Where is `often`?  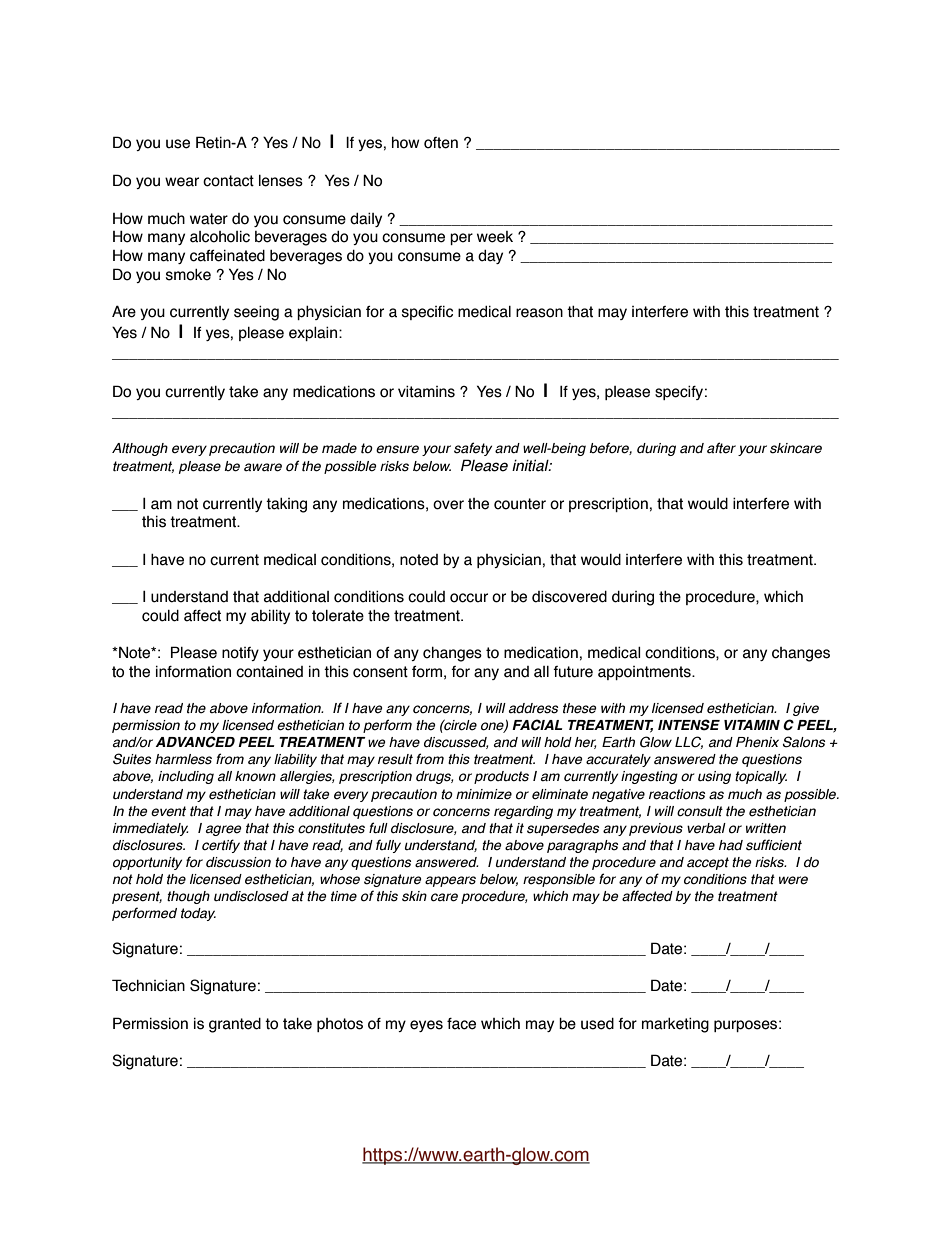
often is located at coordinates (441, 143).
